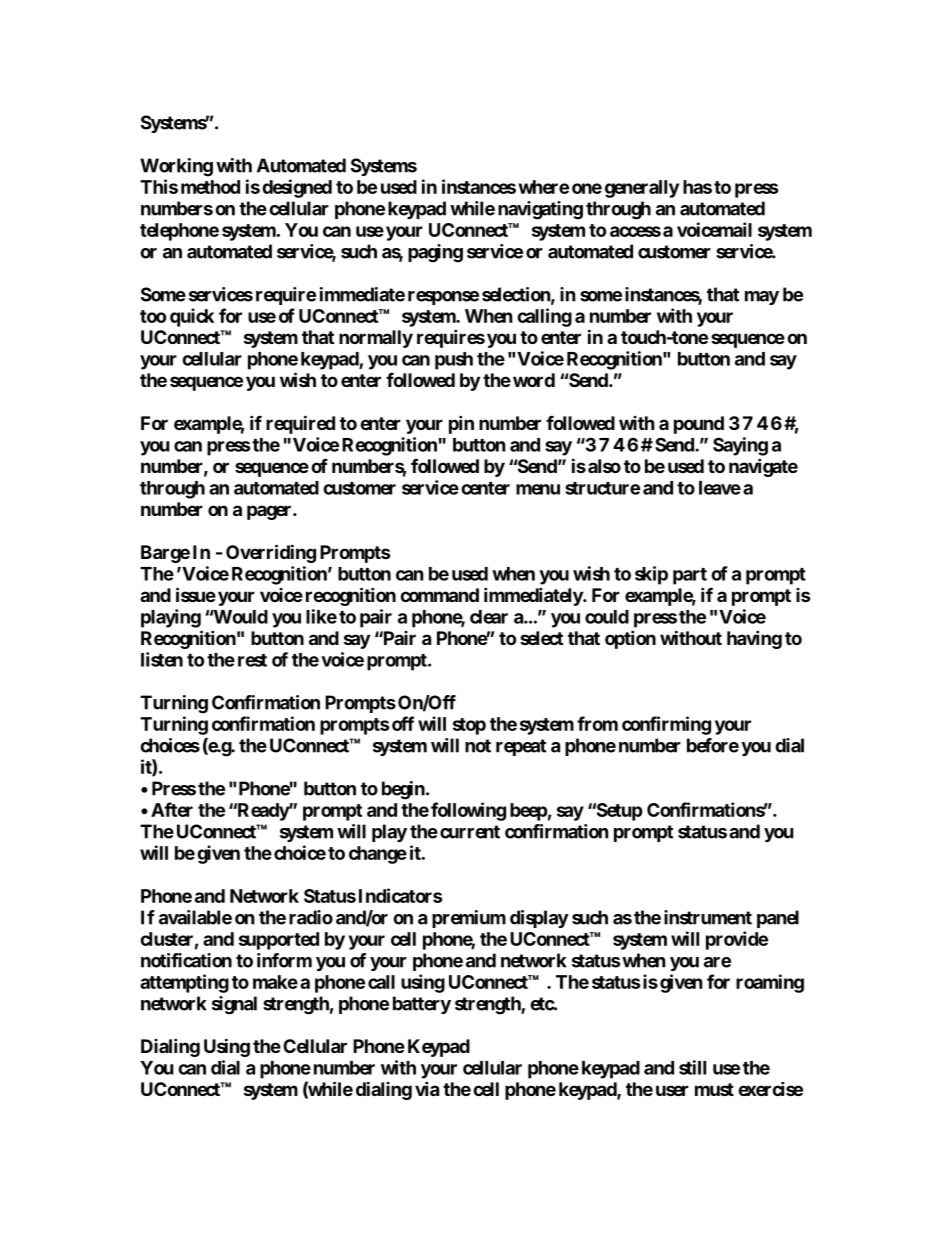  I want to click on Saying, so click(740, 446).
